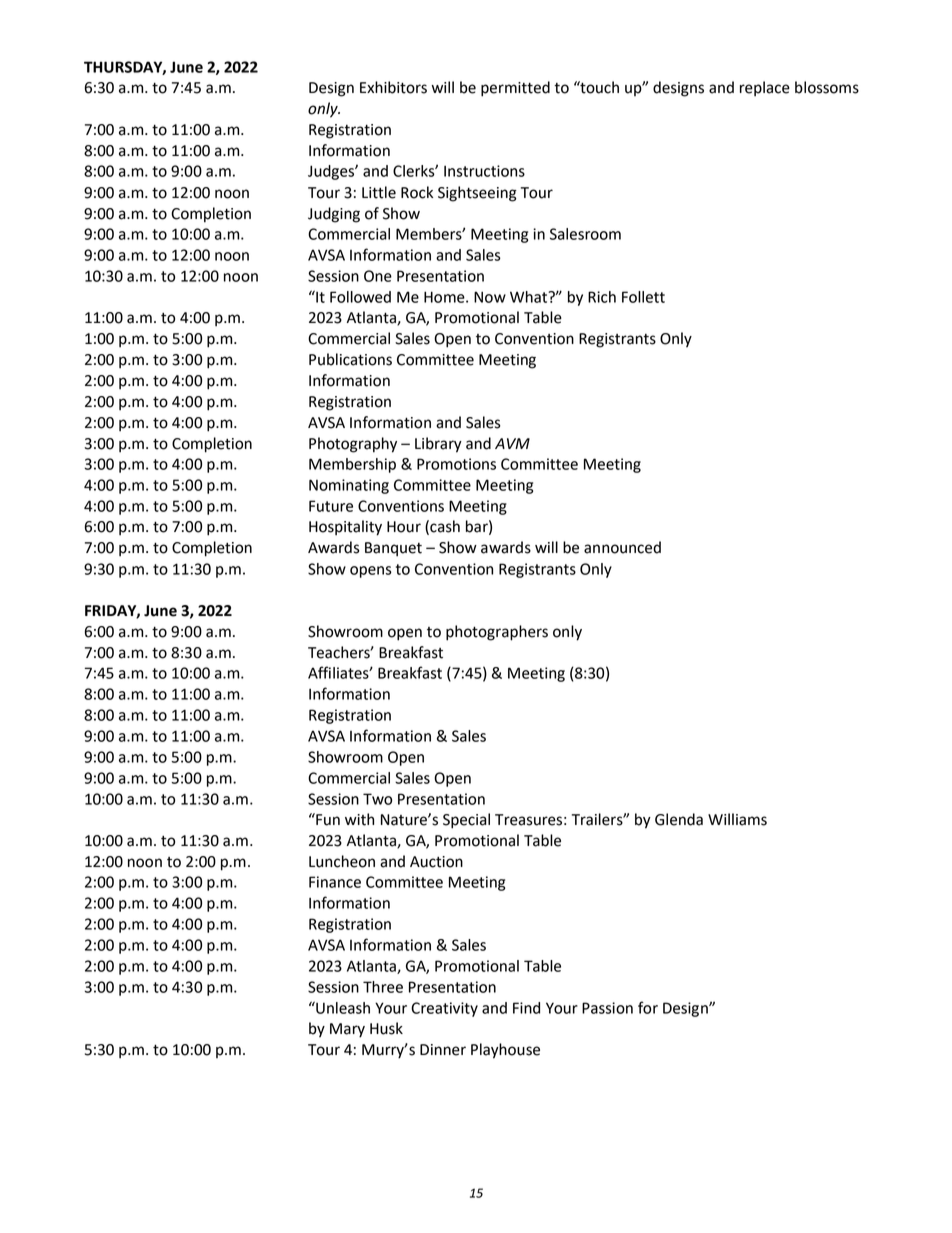 This screenshot has height=1233, width=952. What do you see at coordinates (526, 1008) in the screenshot?
I see `Find` at bounding box center [526, 1008].
